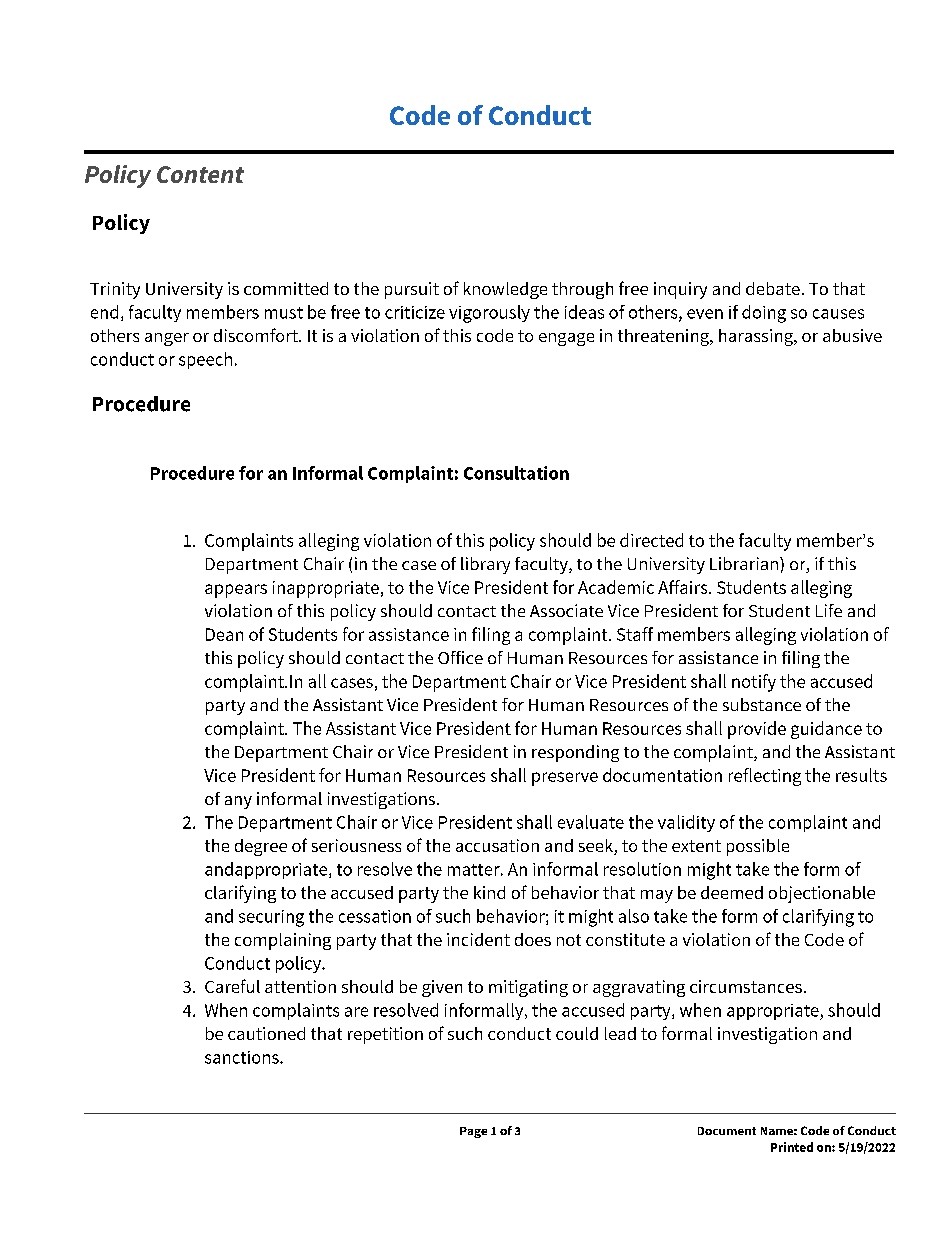 The height and width of the page is (1233, 952). I want to click on Content, so click(200, 174).
